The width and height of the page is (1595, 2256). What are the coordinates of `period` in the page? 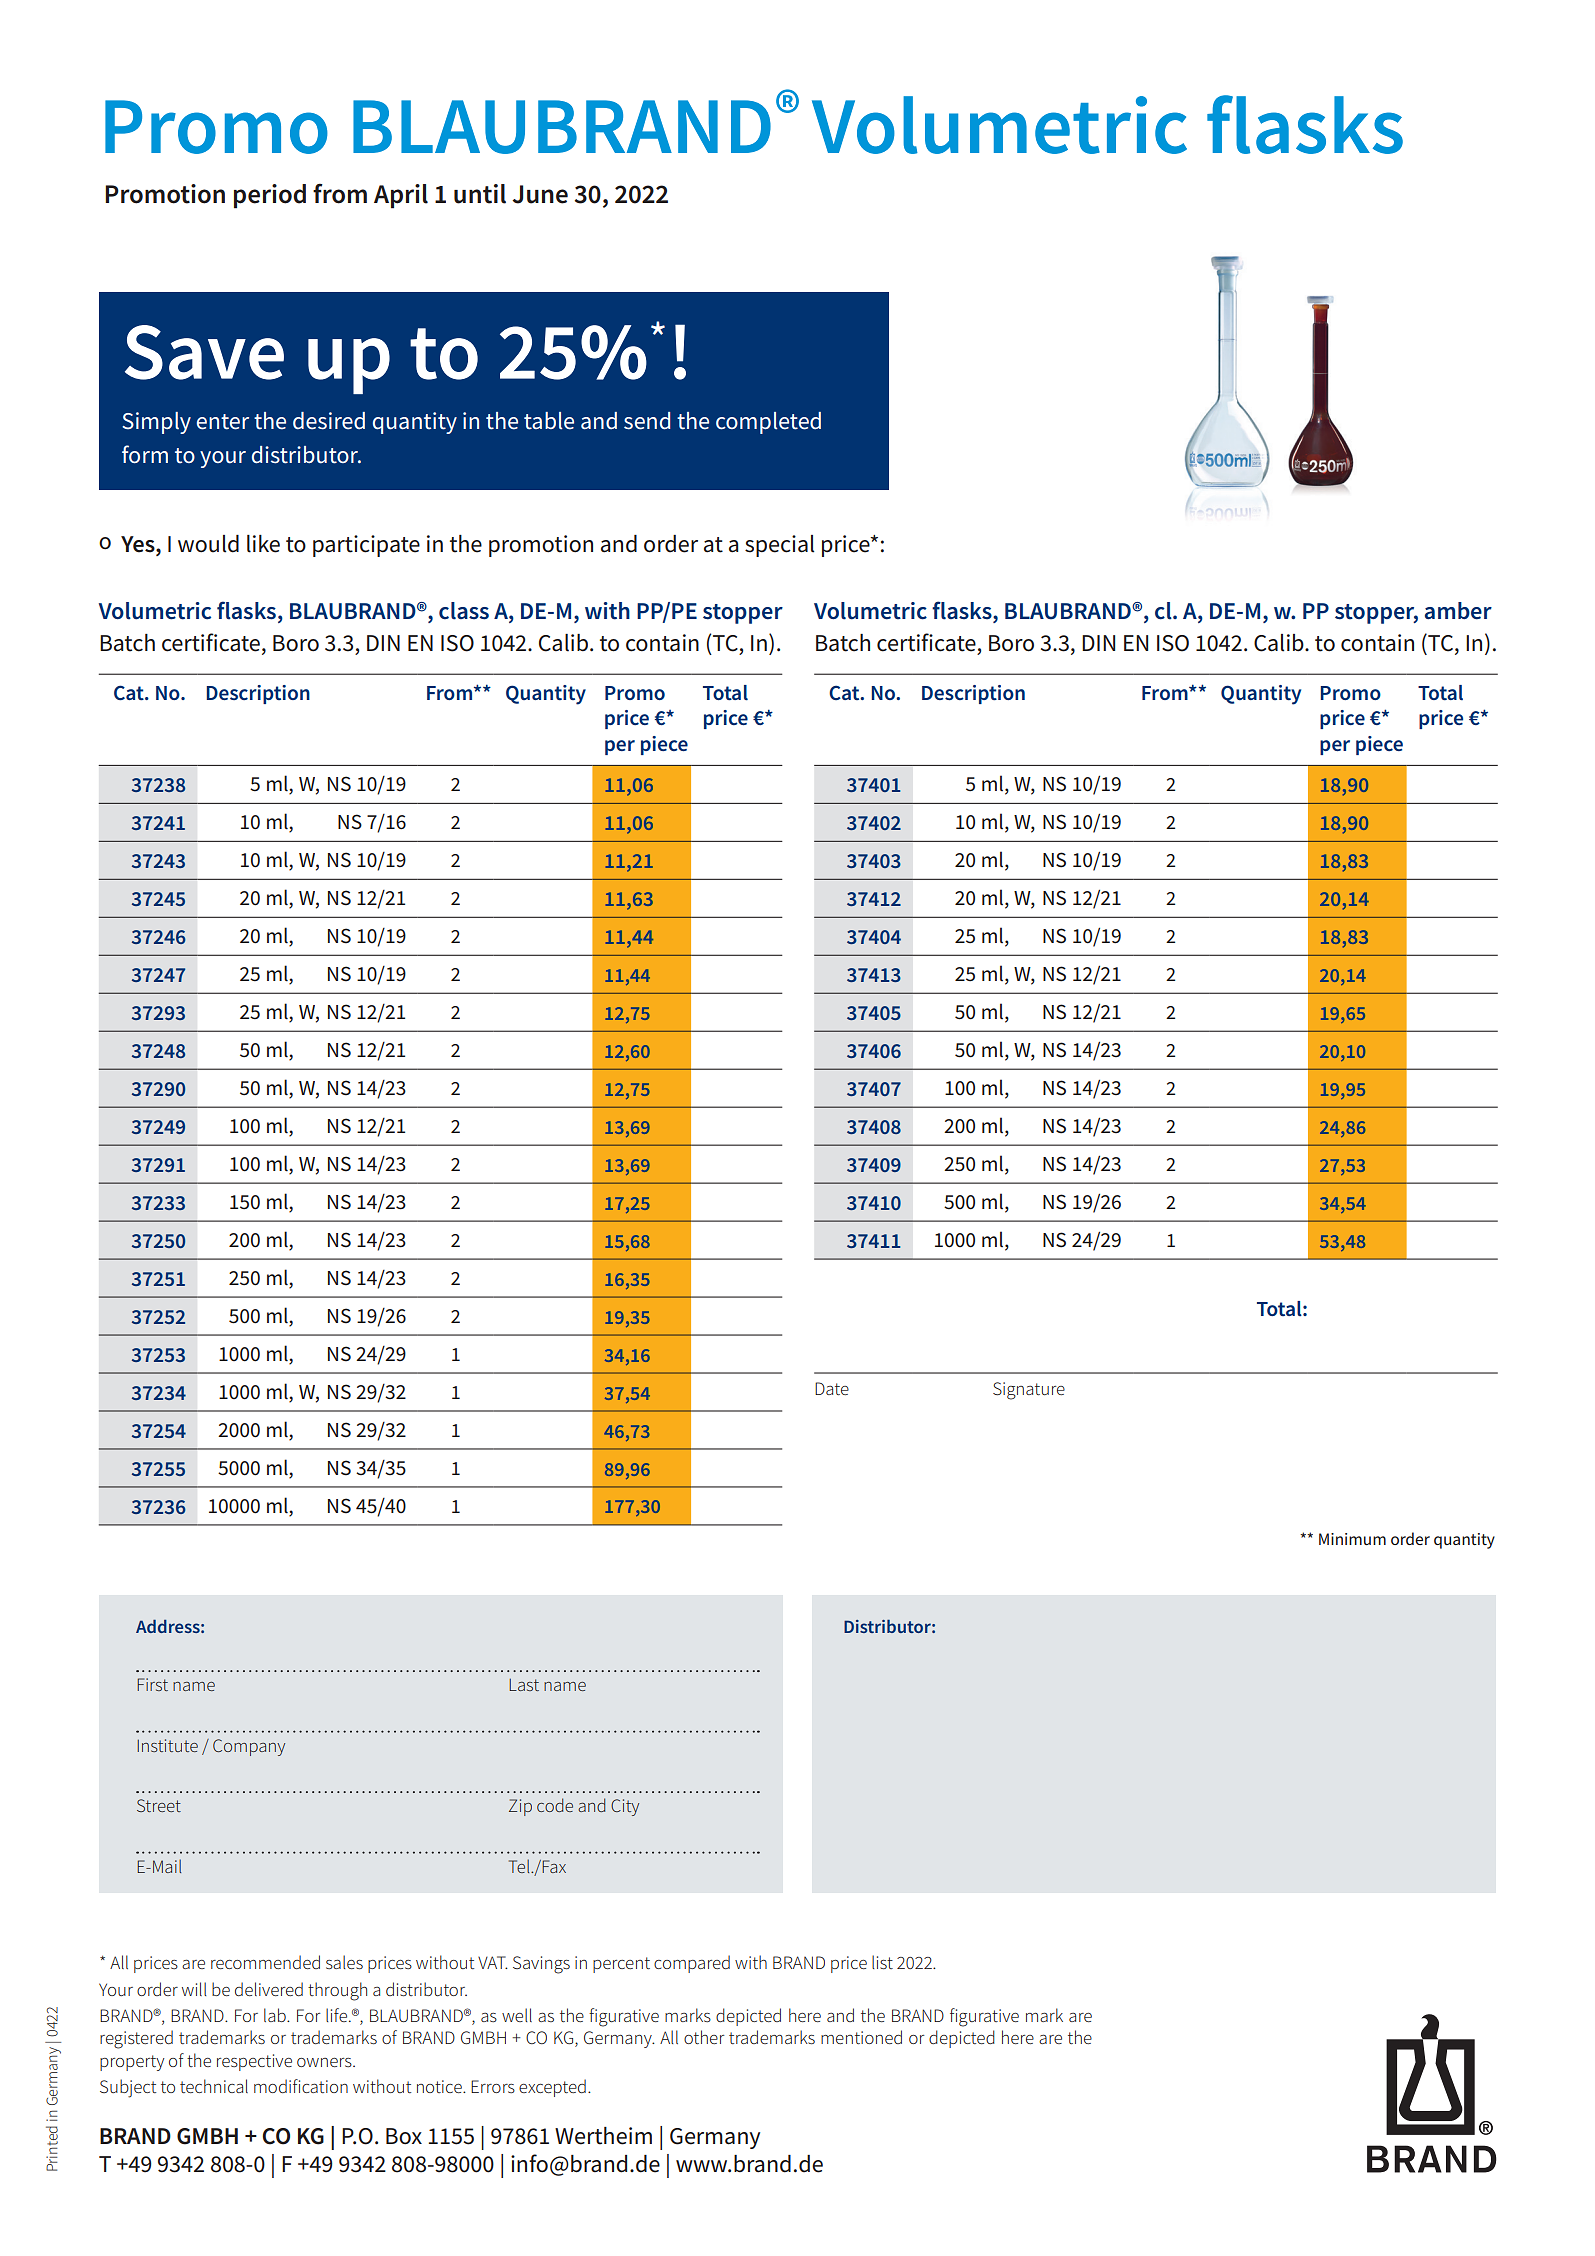 It's located at (270, 196).
